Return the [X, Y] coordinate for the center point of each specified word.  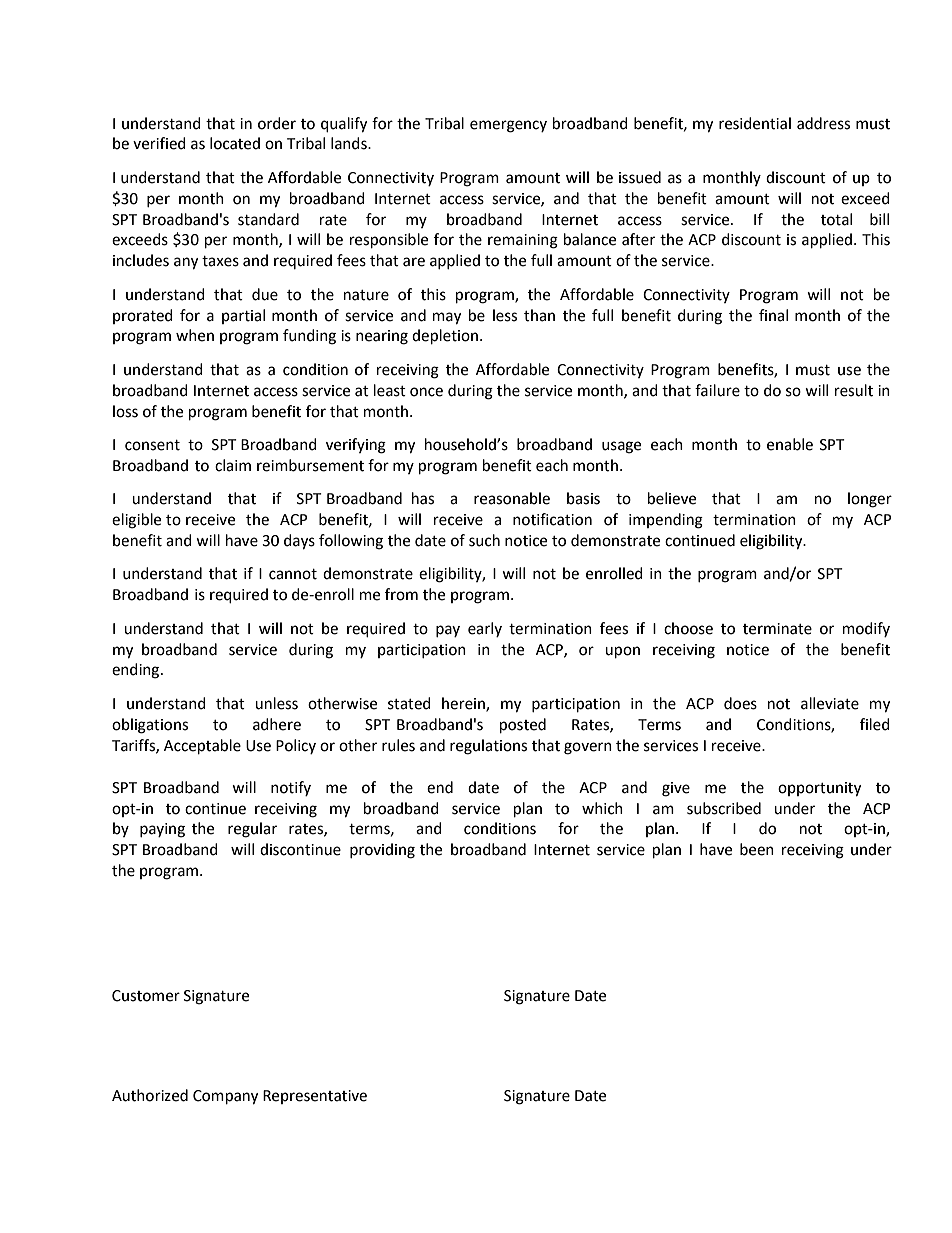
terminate [777, 629]
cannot [293, 574]
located [235, 143]
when [195, 335]
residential [755, 123]
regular [252, 830]
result [854, 390]
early [485, 629]
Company [225, 1097]
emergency [508, 126]
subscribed [724, 808]
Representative [315, 1097]
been [757, 849]
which [602, 808]
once [426, 392]
